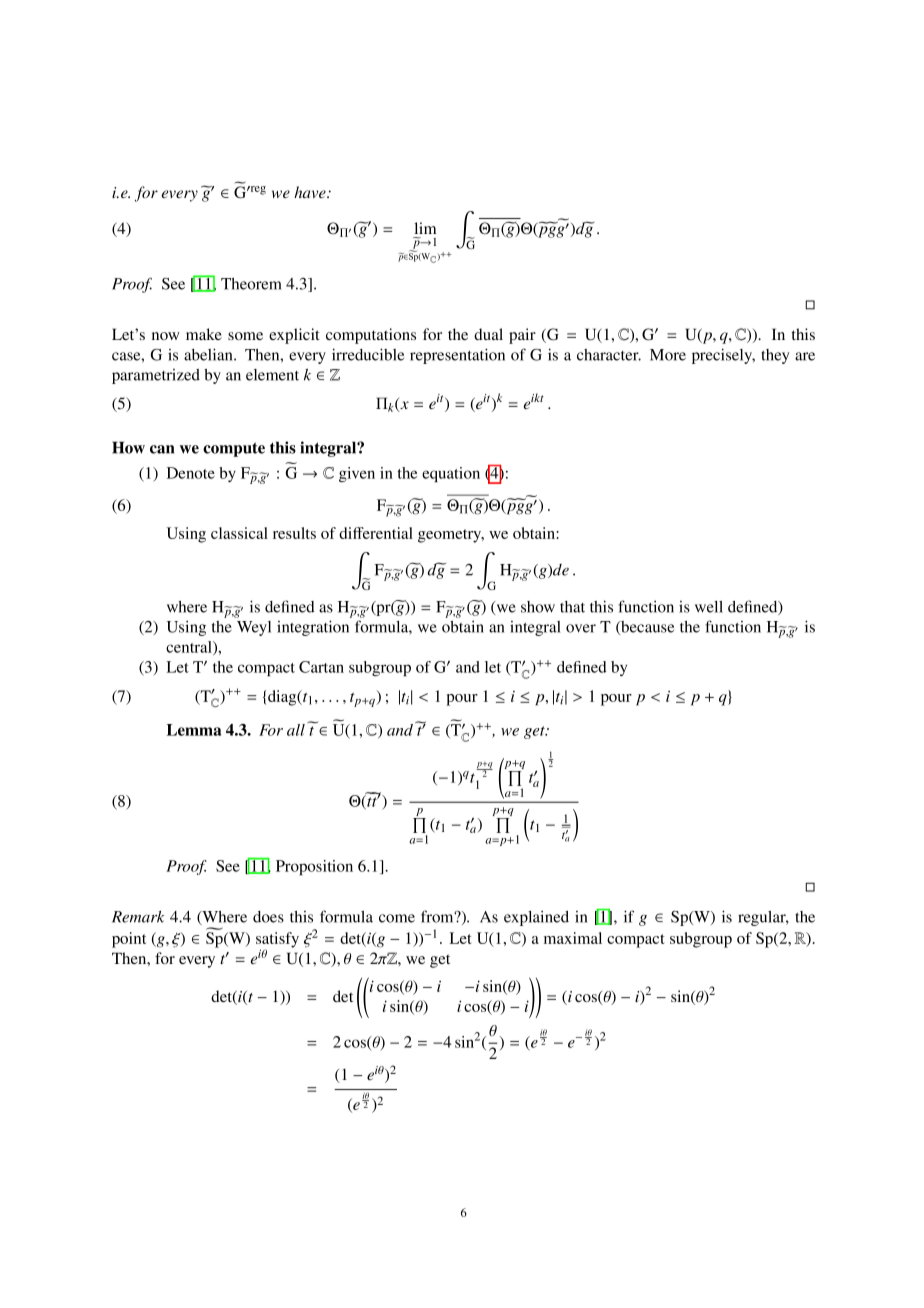 The height and width of the screenshot is (1308, 924). I want to click on Cartan, so click(321, 667).
